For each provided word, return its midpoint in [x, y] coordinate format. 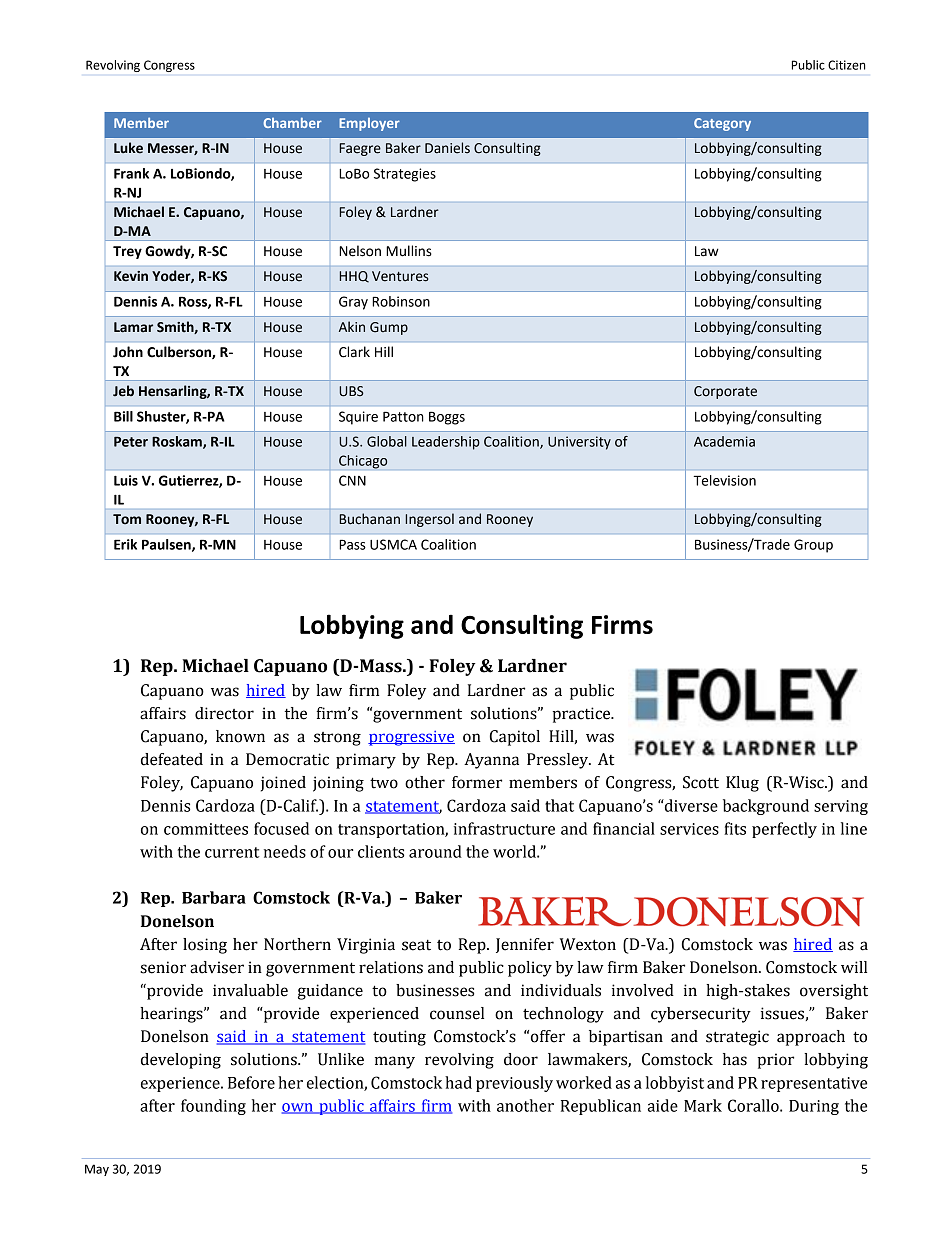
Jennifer [525, 945]
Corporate [725, 392]
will [854, 967]
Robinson [401, 301]
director [224, 713]
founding [213, 1107]
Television [725, 480]
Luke [128, 148]
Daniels [447, 148]
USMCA [393, 544]
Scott [701, 782]
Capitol [515, 738]
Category [722, 124]
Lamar [133, 327]
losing [205, 946]
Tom [127, 519]
